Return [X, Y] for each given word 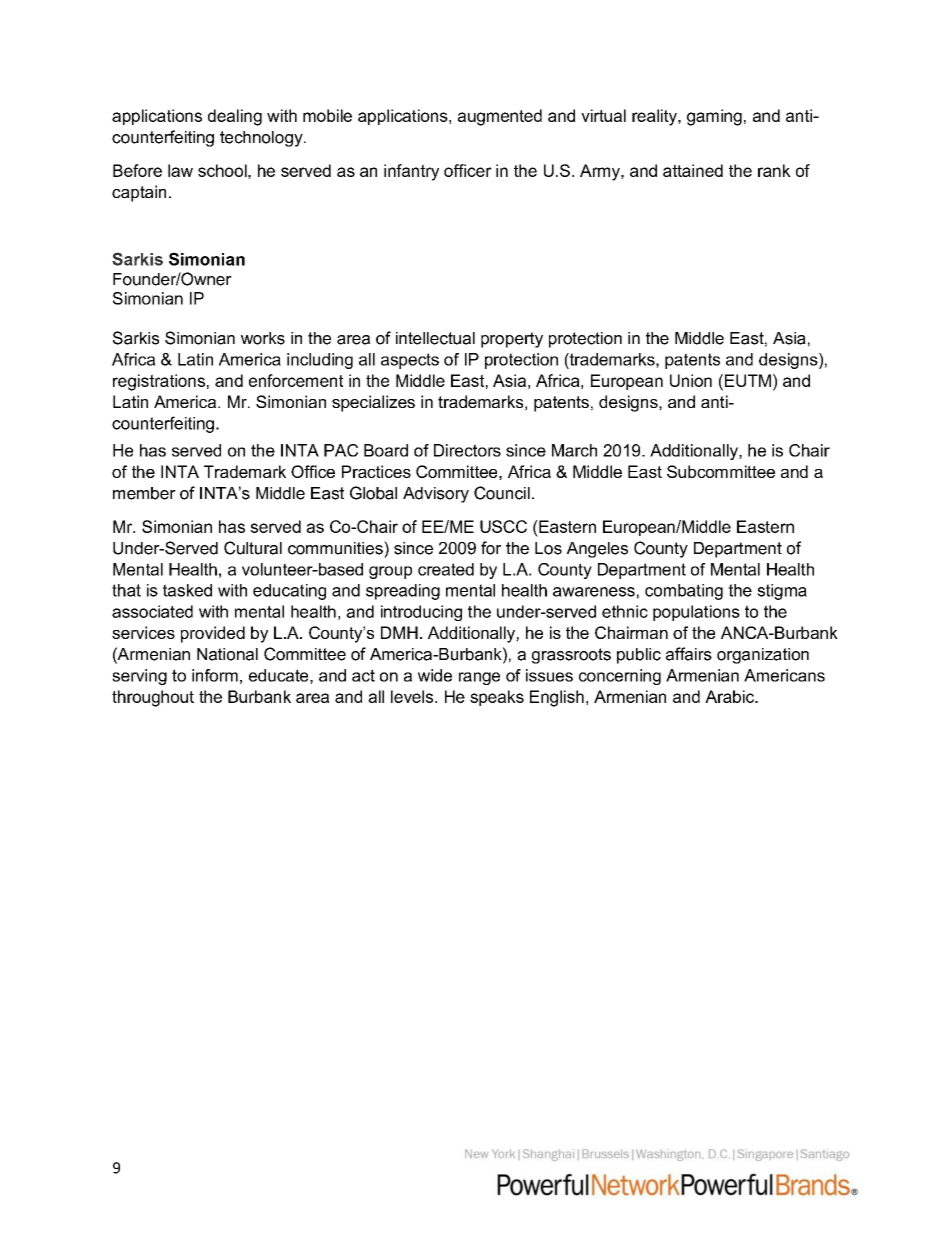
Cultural [253, 548]
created [446, 569]
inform [215, 675]
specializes [373, 403]
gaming [714, 117]
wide [435, 675]
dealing [235, 117]
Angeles [597, 550]
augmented [500, 117]
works [263, 338]
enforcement [296, 380]
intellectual [435, 338]
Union [691, 380]
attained [693, 170]
